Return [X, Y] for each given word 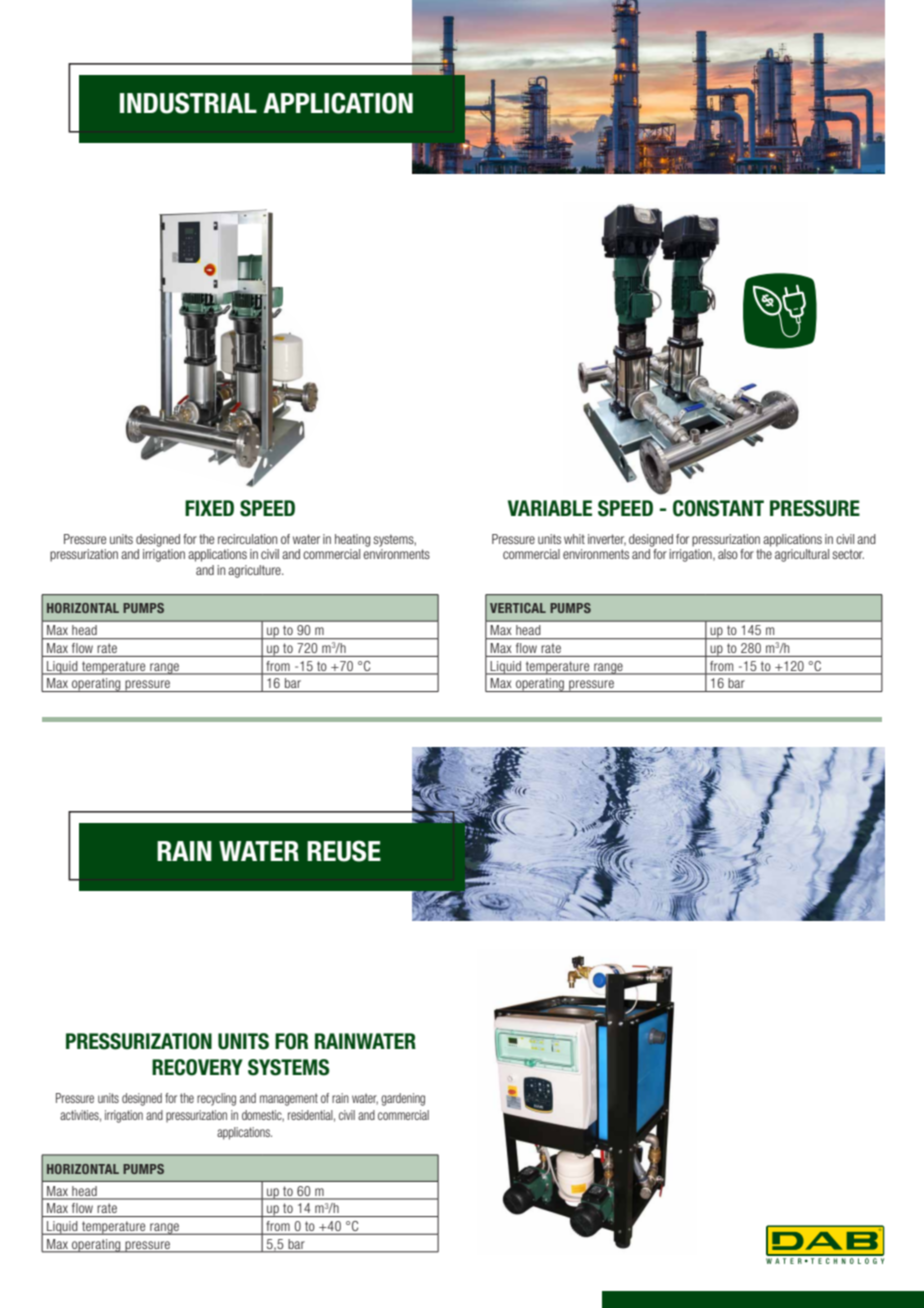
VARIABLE [550, 508]
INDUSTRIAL [188, 103]
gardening [403, 1099]
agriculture [255, 571]
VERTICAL [518, 608]
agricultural [802, 555]
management [289, 1099]
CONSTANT [718, 508]
